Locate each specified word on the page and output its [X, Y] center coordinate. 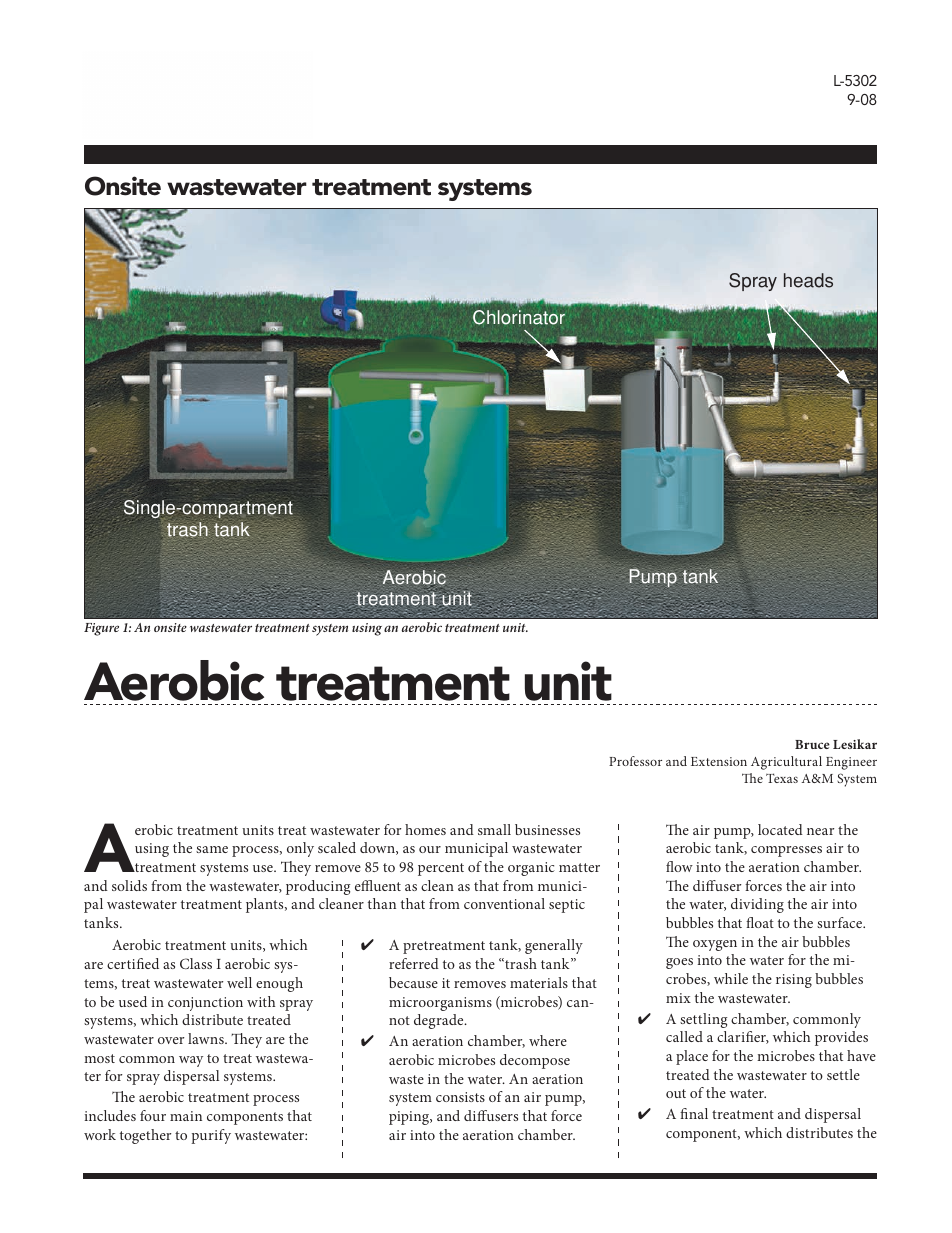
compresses [786, 851]
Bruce [812, 744]
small [494, 829]
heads [808, 280]
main [186, 1116]
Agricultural [786, 763]
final [694, 1113]
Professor [635, 761]
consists [460, 1097]
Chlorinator [519, 317]
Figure [101, 629]
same [212, 849]
